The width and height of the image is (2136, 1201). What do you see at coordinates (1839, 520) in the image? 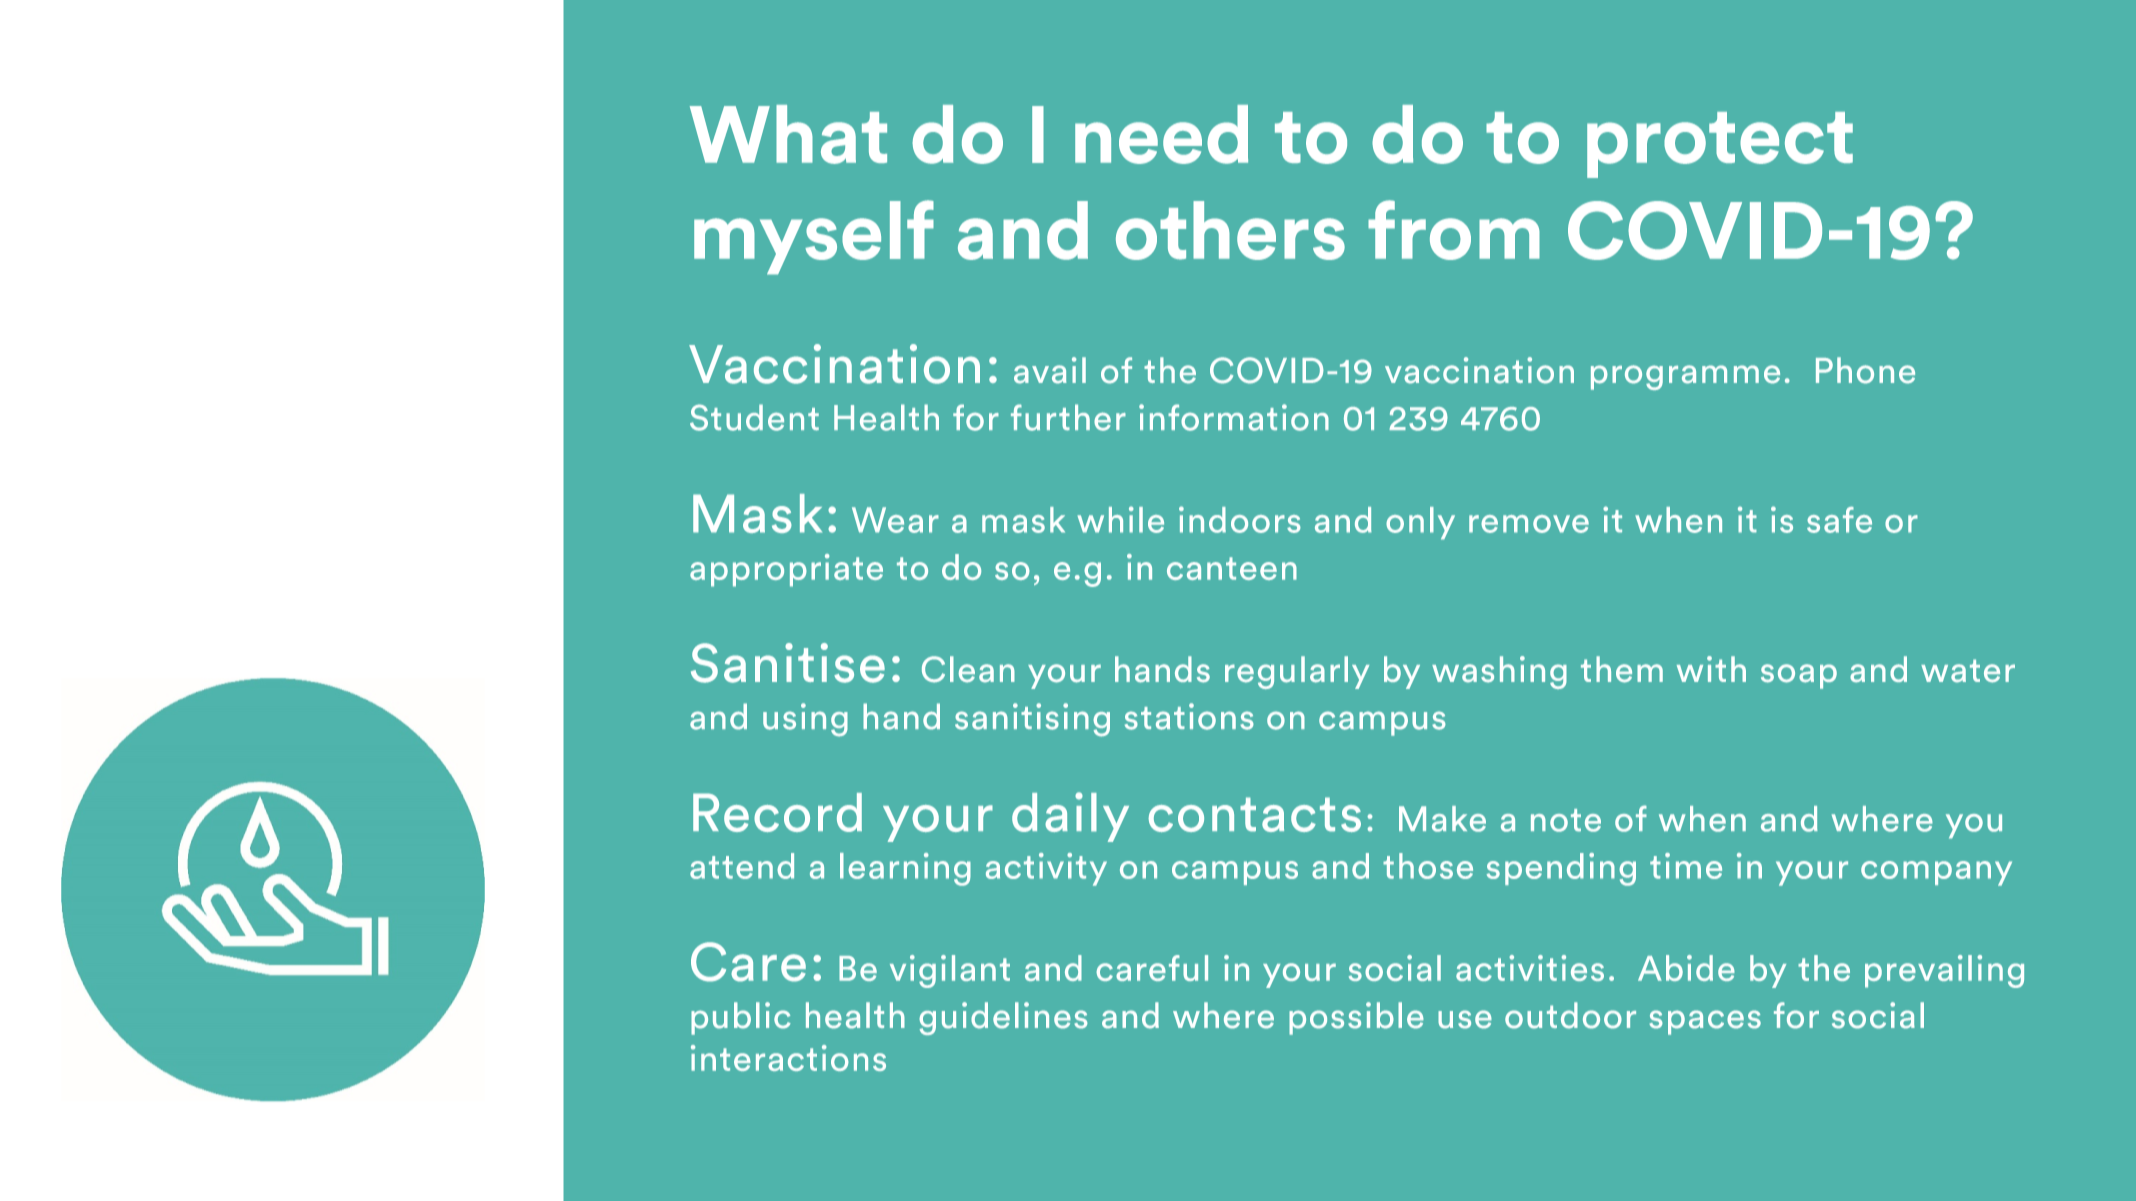
I see `safe` at bounding box center [1839, 520].
